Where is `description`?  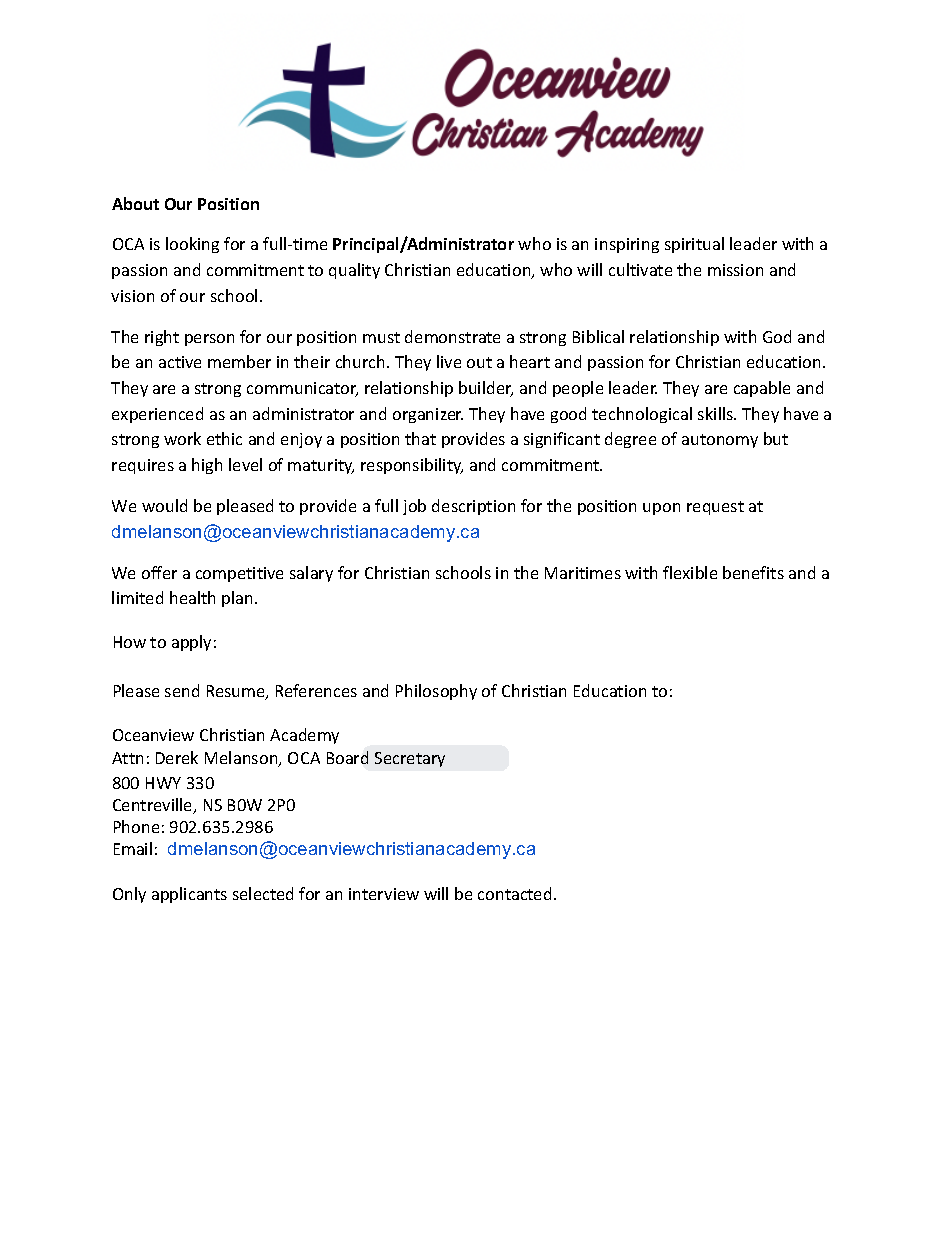
description is located at coordinates (473, 507).
